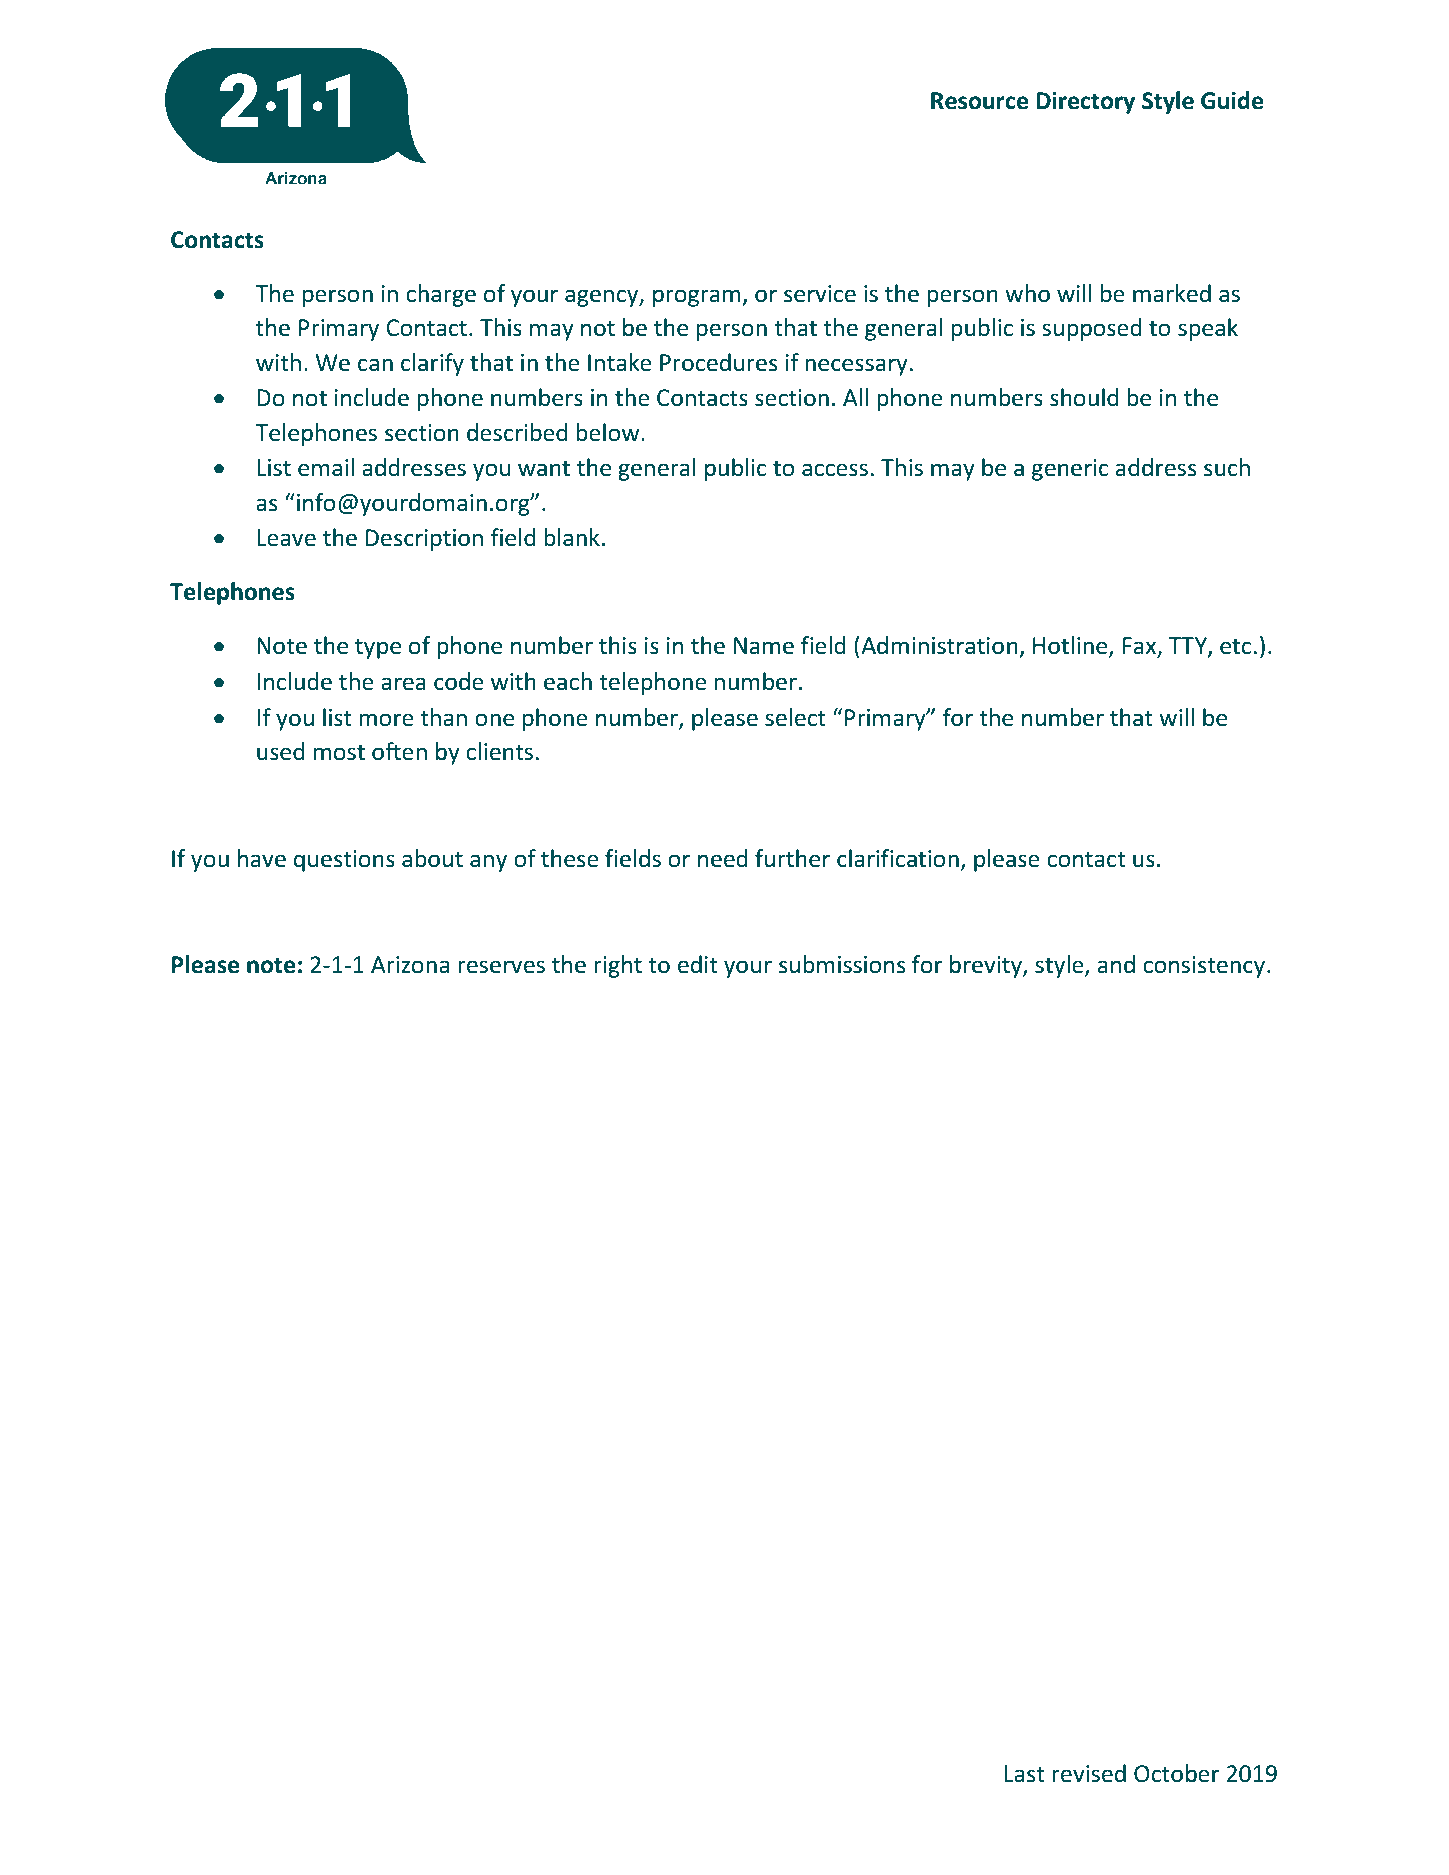 The image size is (1449, 1875). Describe the element at coordinates (1024, 1774) in the image. I see `Last` at that location.
